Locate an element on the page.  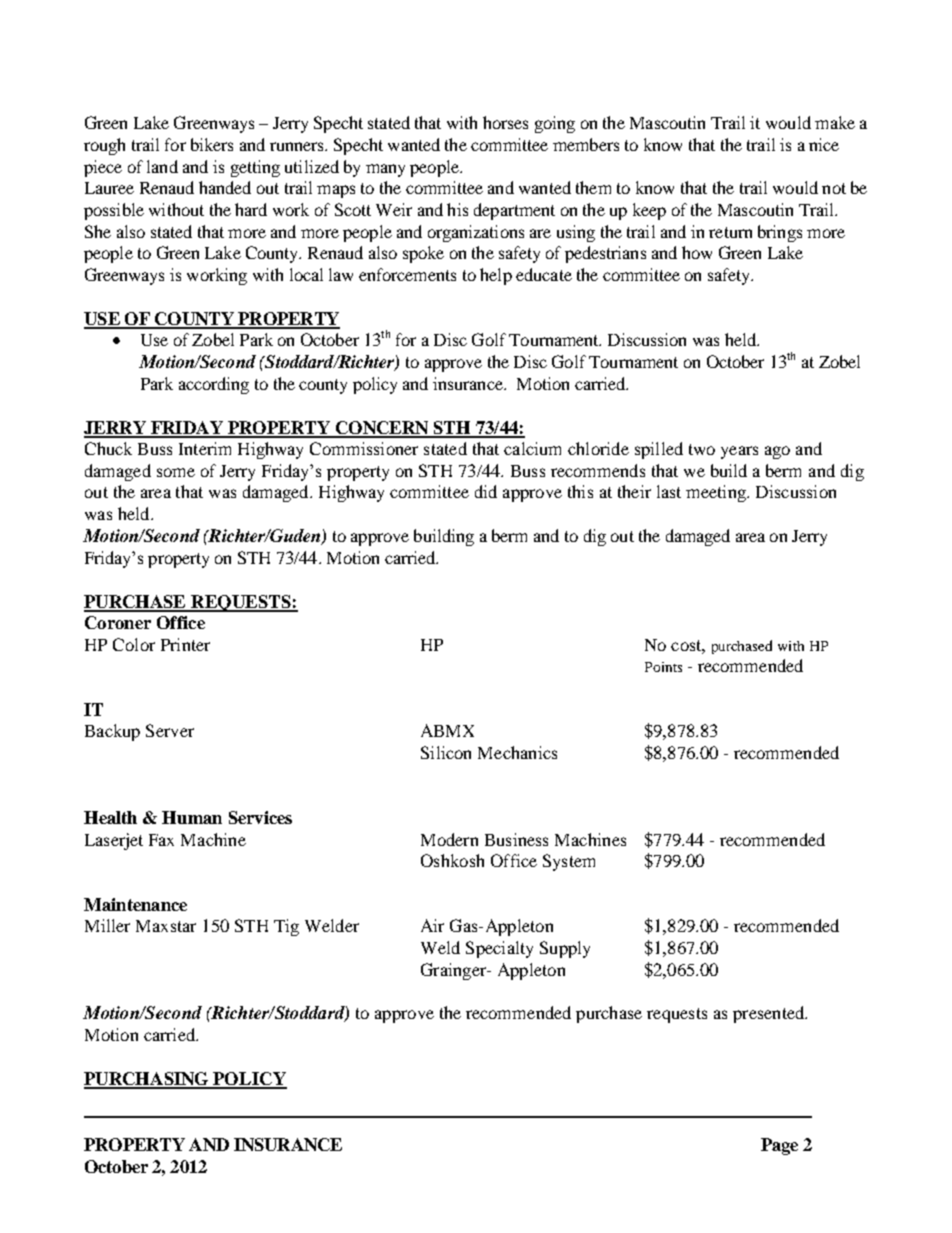
horses is located at coordinates (505, 122).
